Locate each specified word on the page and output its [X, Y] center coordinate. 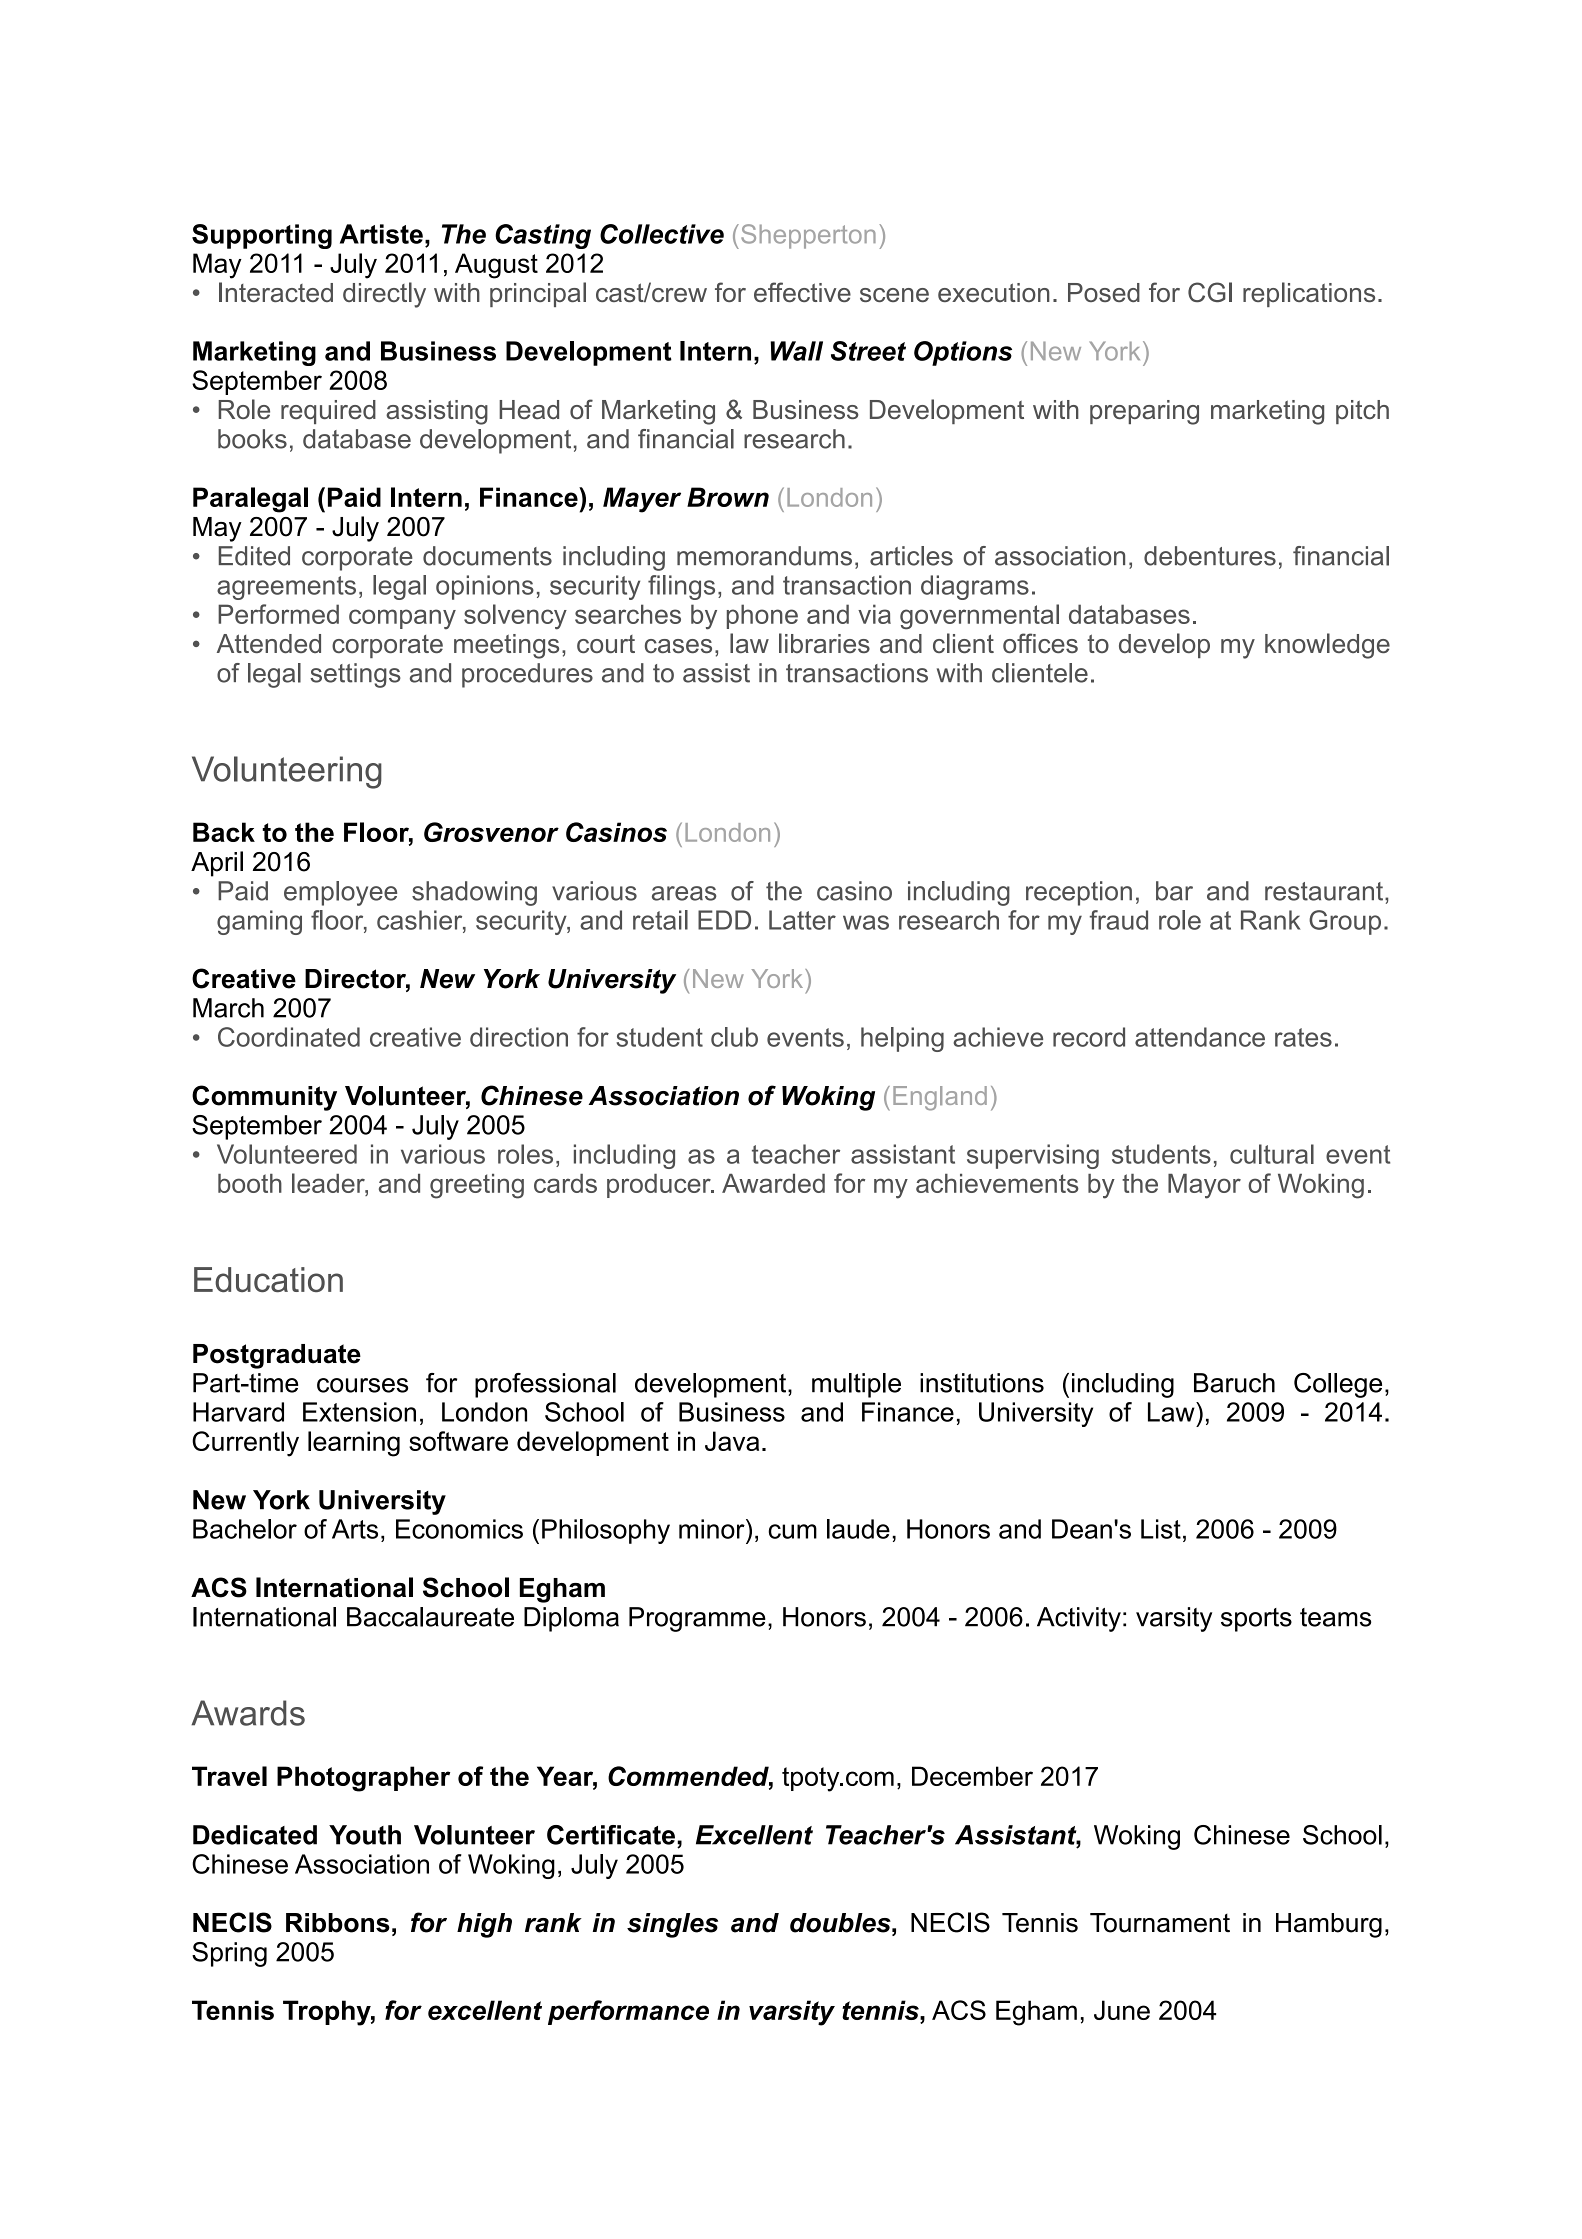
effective [802, 292]
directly [384, 295]
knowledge [1327, 646]
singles [672, 1925]
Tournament [1160, 1923]
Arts [355, 1529]
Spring [229, 1954]
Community [264, 1098]
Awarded [773, 1183]
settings [355, 675]
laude [858, 1529]
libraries [824, 643]
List [1161, 1529]
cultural [1272, 1154]
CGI [1210, 292]
